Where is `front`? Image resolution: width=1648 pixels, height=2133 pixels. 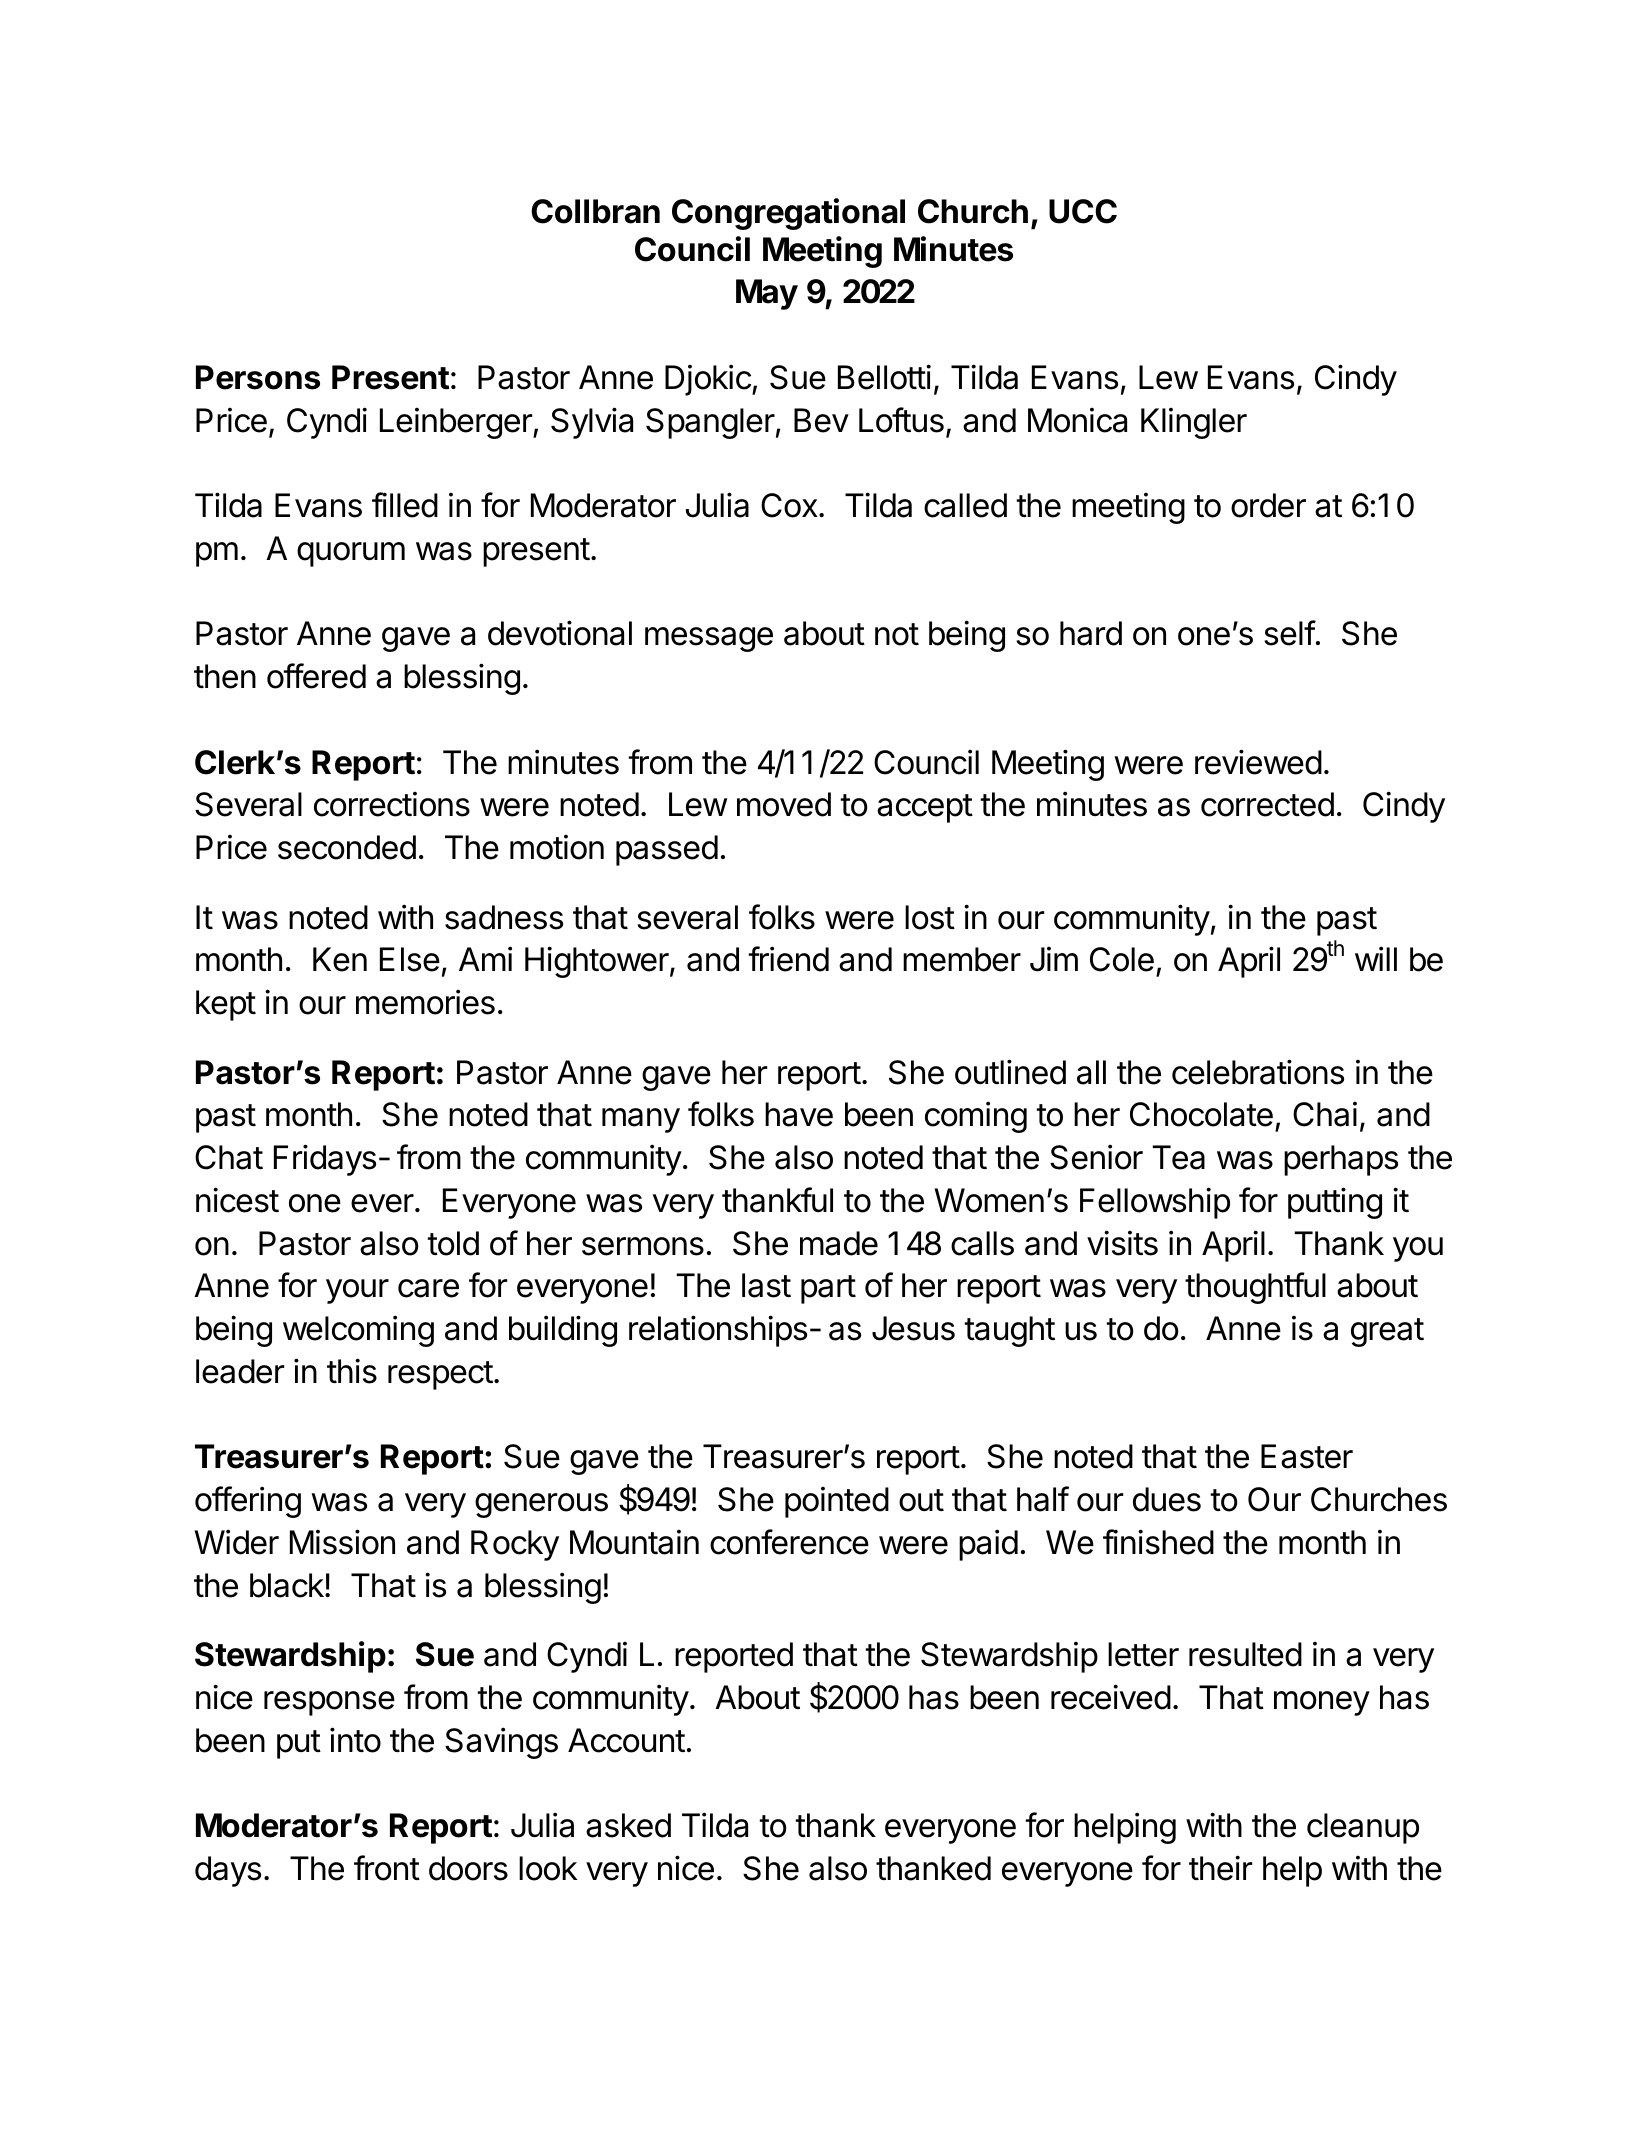
front is located at coordinates (387, 1868).
